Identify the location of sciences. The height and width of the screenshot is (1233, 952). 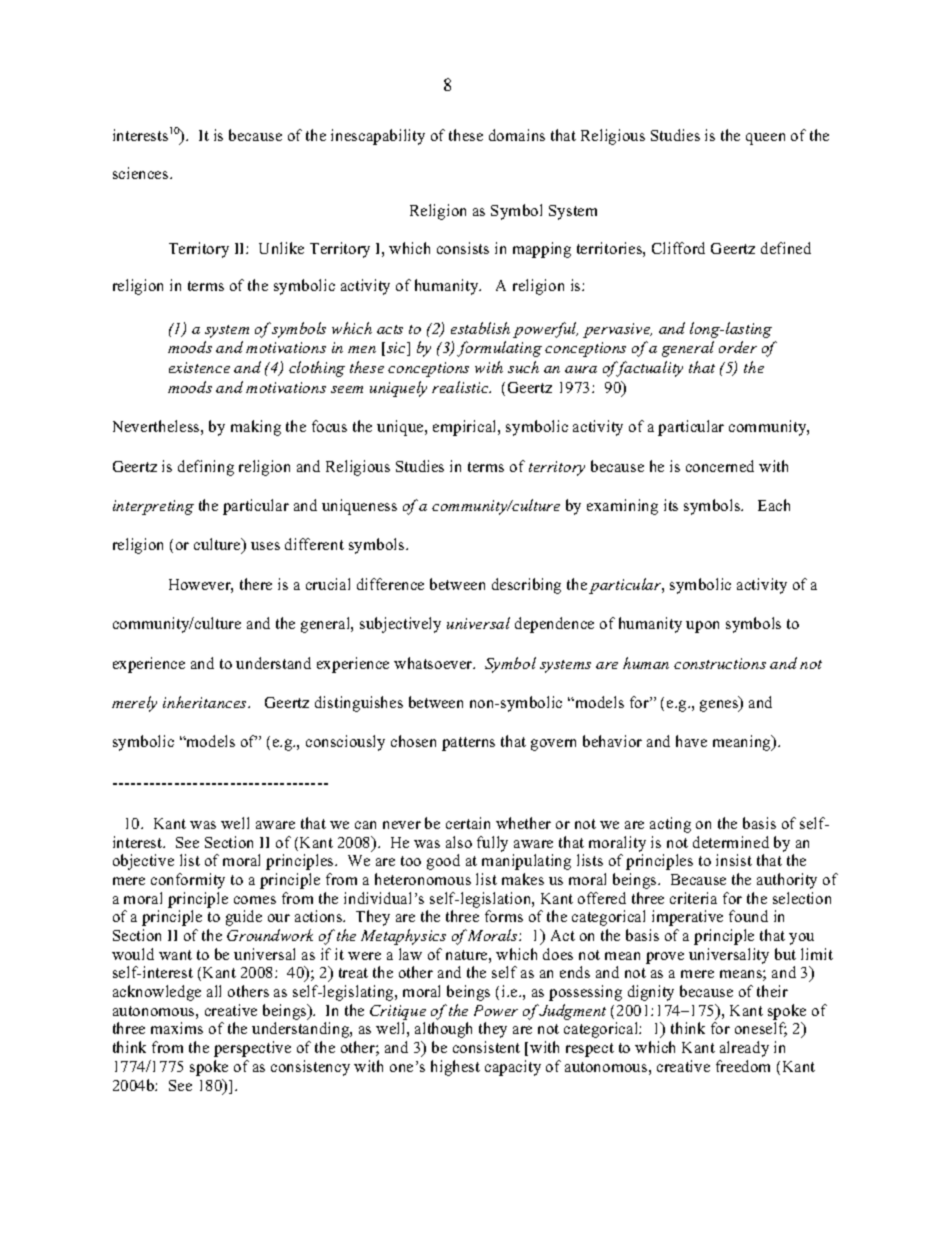
(142, 173).
